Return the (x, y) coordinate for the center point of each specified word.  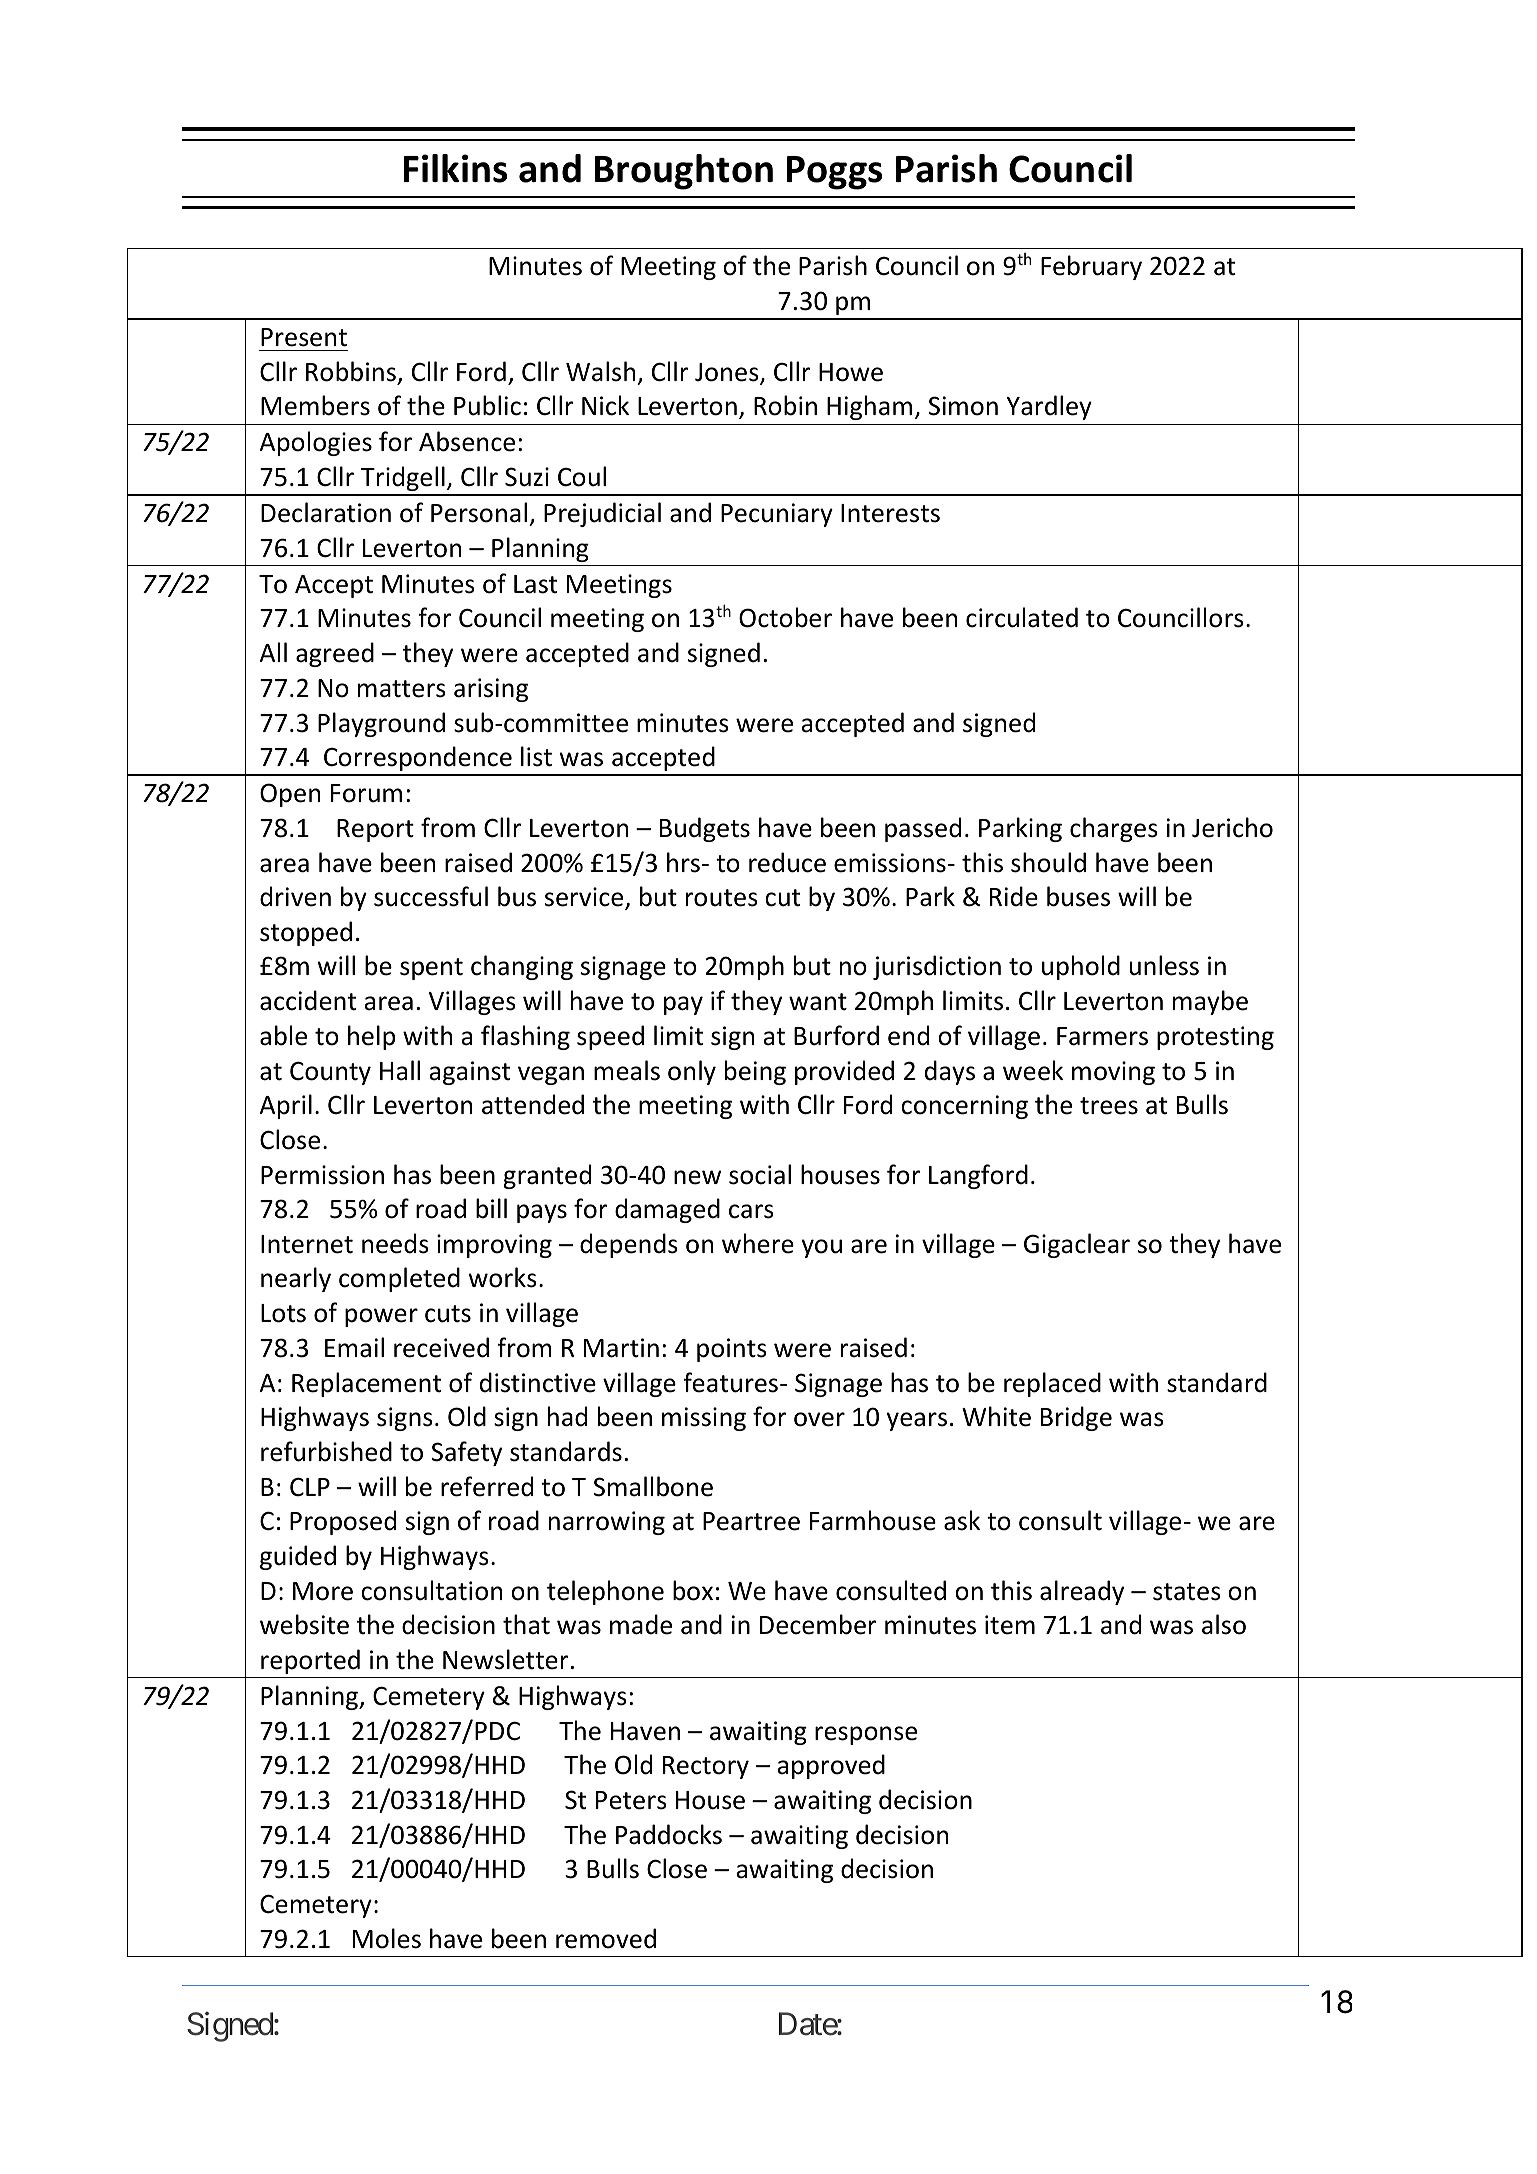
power (381, 1317)
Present (304, 337)
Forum (366, 793)
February (1091, 267)
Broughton (684, 172)
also (1224, 1624)
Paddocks (669, 1834)
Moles (387, 1938)
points (732, 1350)
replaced (1052, 1384)
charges (1114, 829)
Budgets (705, 829)
